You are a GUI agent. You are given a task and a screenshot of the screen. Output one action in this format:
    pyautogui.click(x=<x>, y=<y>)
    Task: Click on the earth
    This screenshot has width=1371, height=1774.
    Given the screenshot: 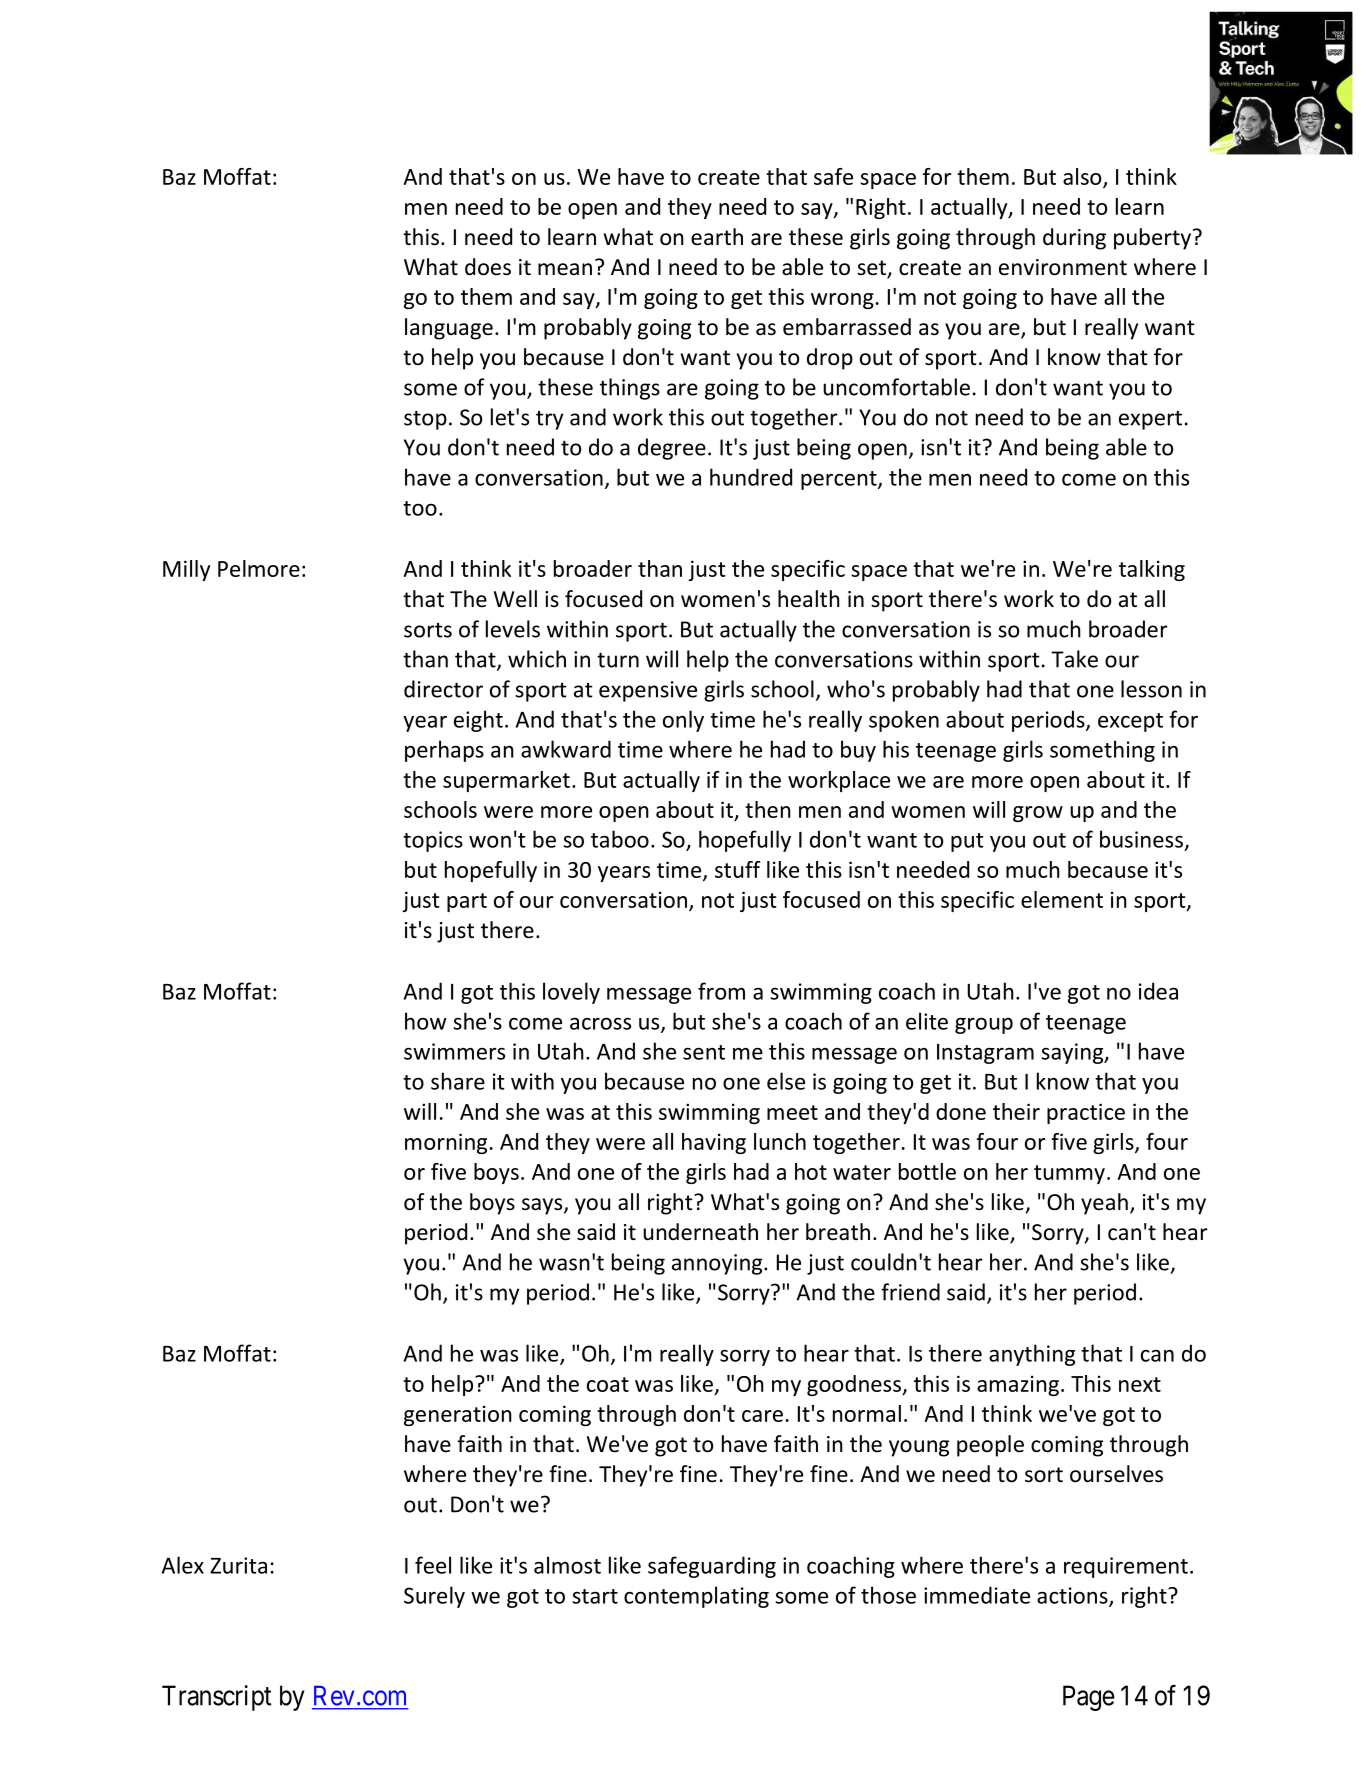 What is the action you would take?
    pyautogui.click(x=717, y=237)
